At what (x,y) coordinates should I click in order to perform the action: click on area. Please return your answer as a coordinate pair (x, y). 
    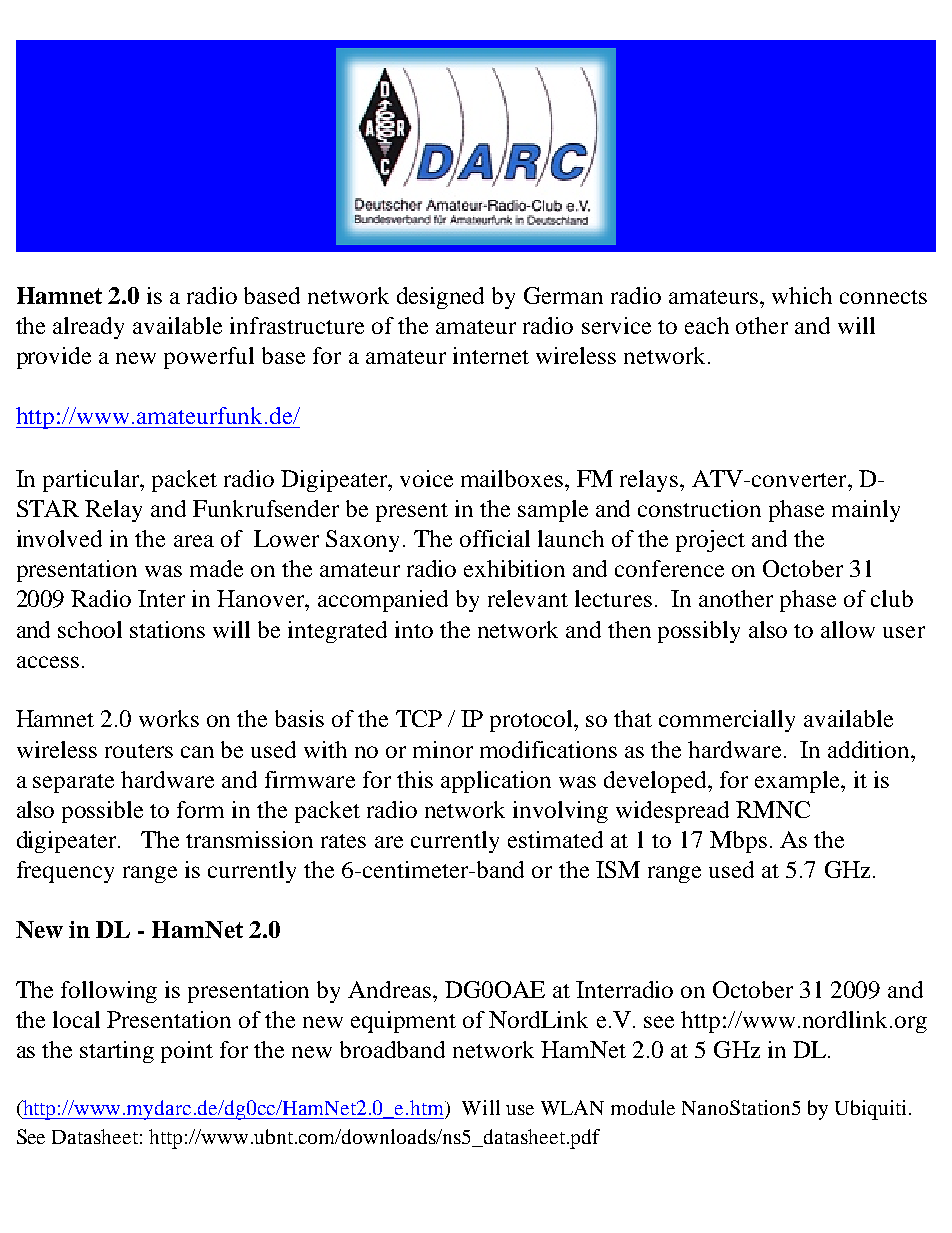
    Looking at the image, I should click on (194, 541).
